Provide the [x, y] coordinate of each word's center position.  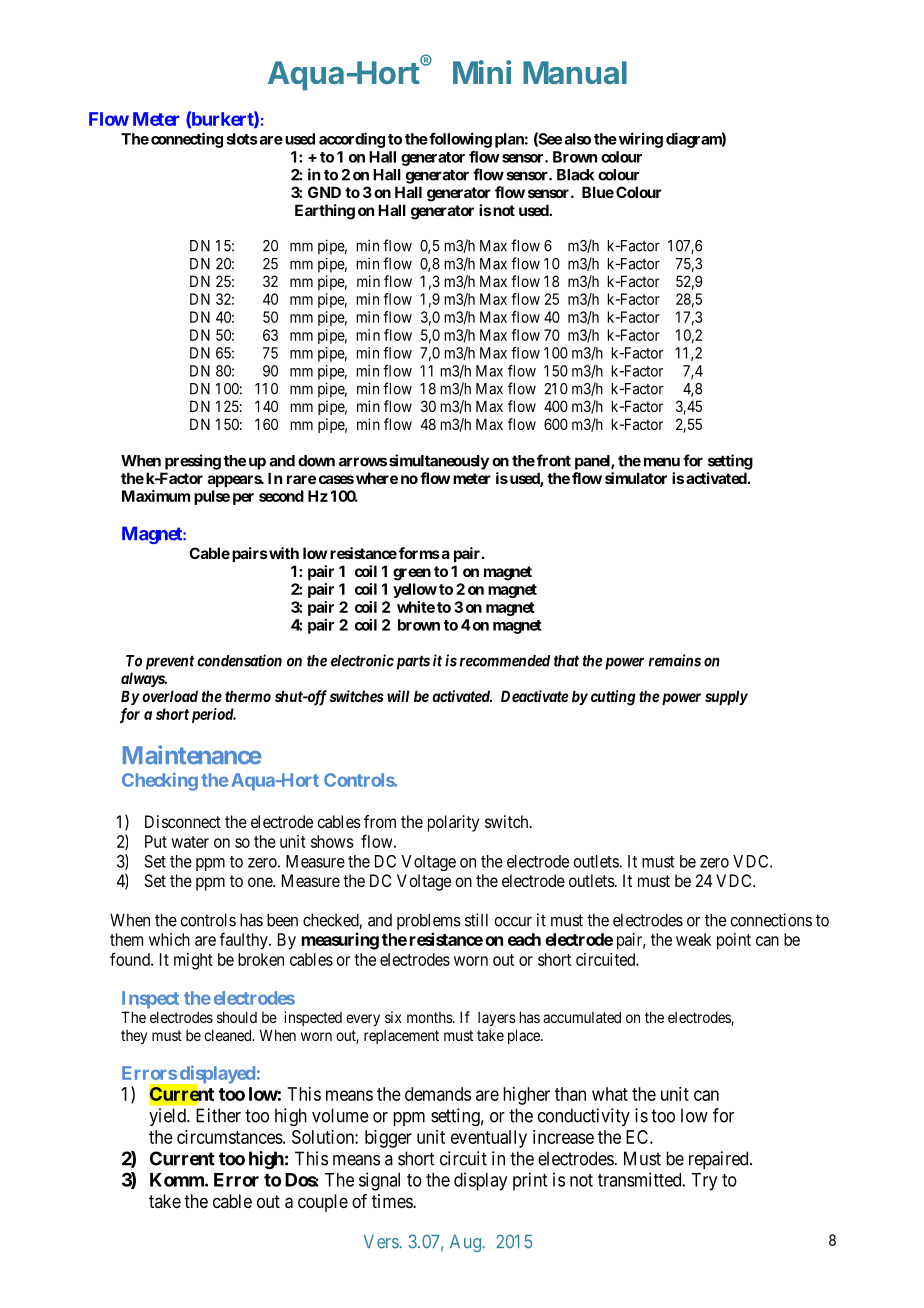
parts [411, 662]
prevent [170, 662]
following [459, 140]
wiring [639, 140]
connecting [187, 140]
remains [675, 660]
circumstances [230, 1137]
